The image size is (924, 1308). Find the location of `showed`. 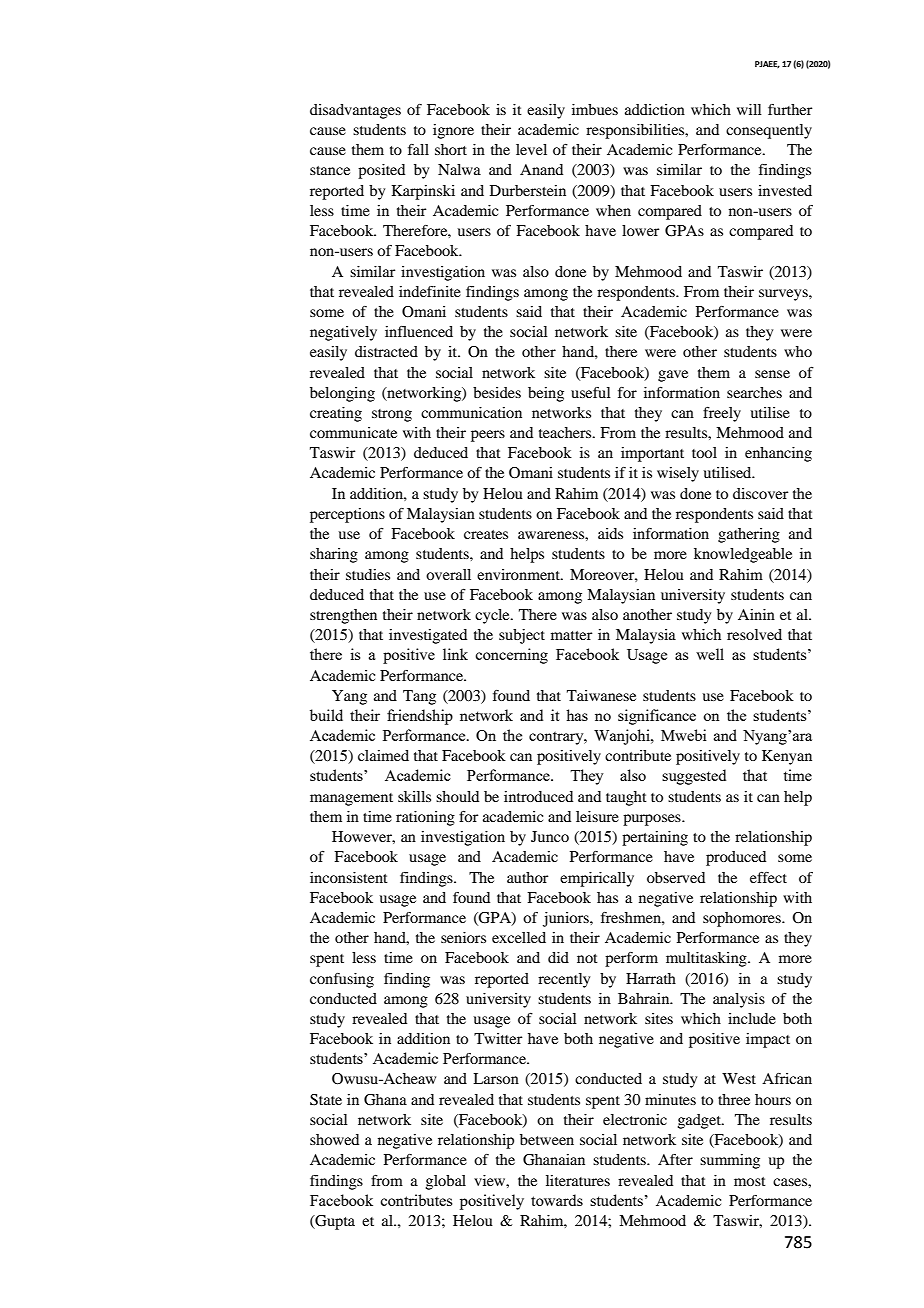

showed is located at coordinates (334, 1139).
